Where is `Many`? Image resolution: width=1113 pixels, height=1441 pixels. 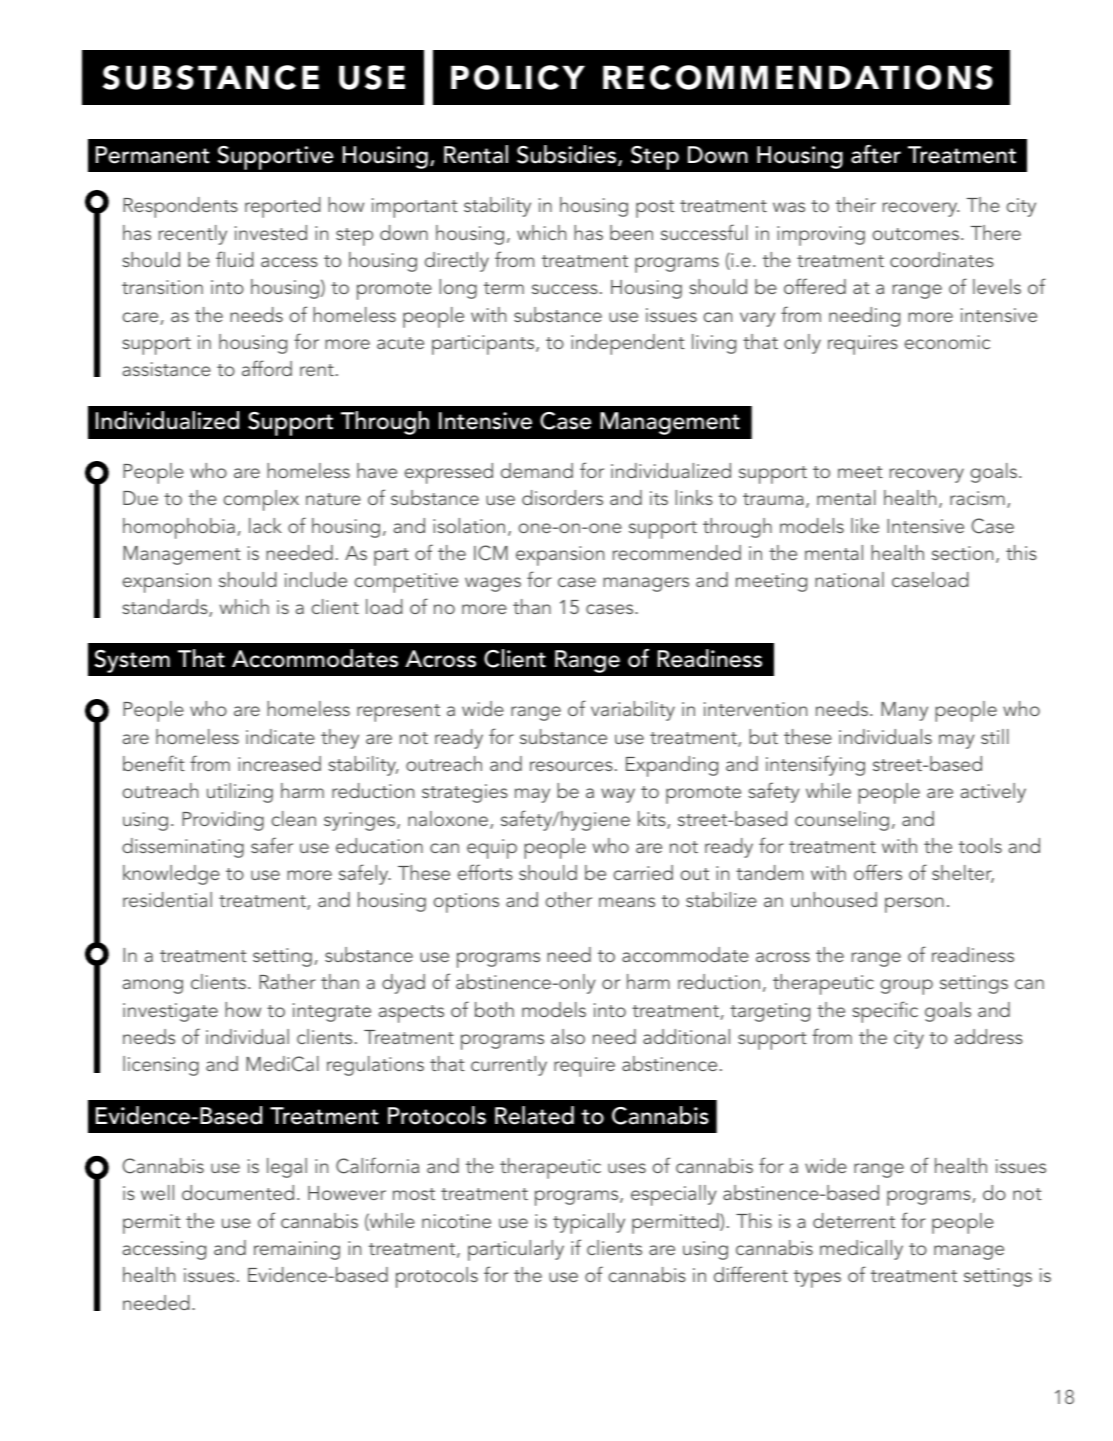 Many is located at coordinates (904, 711).
